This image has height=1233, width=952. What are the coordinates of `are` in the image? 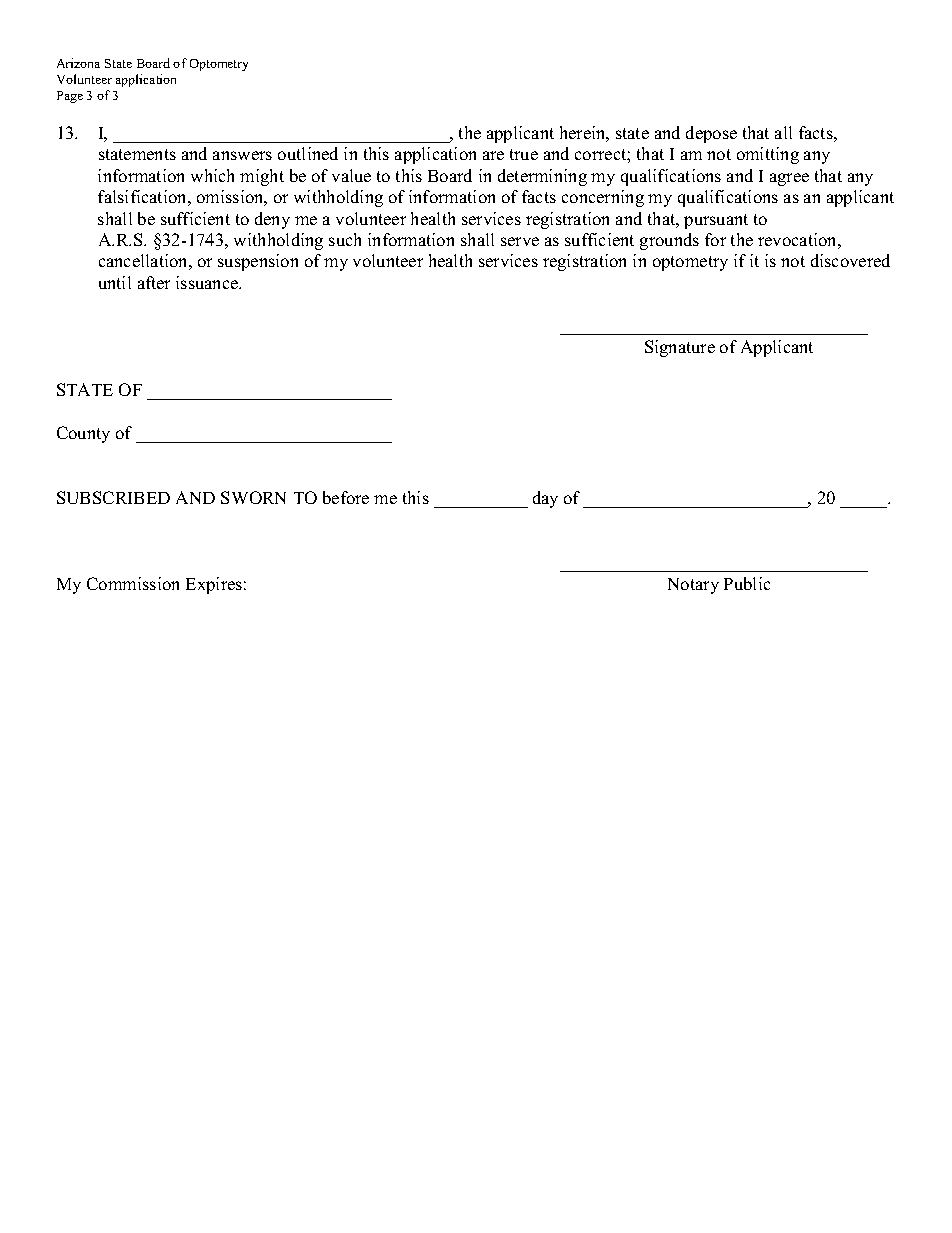 It's located at (493, 155).
